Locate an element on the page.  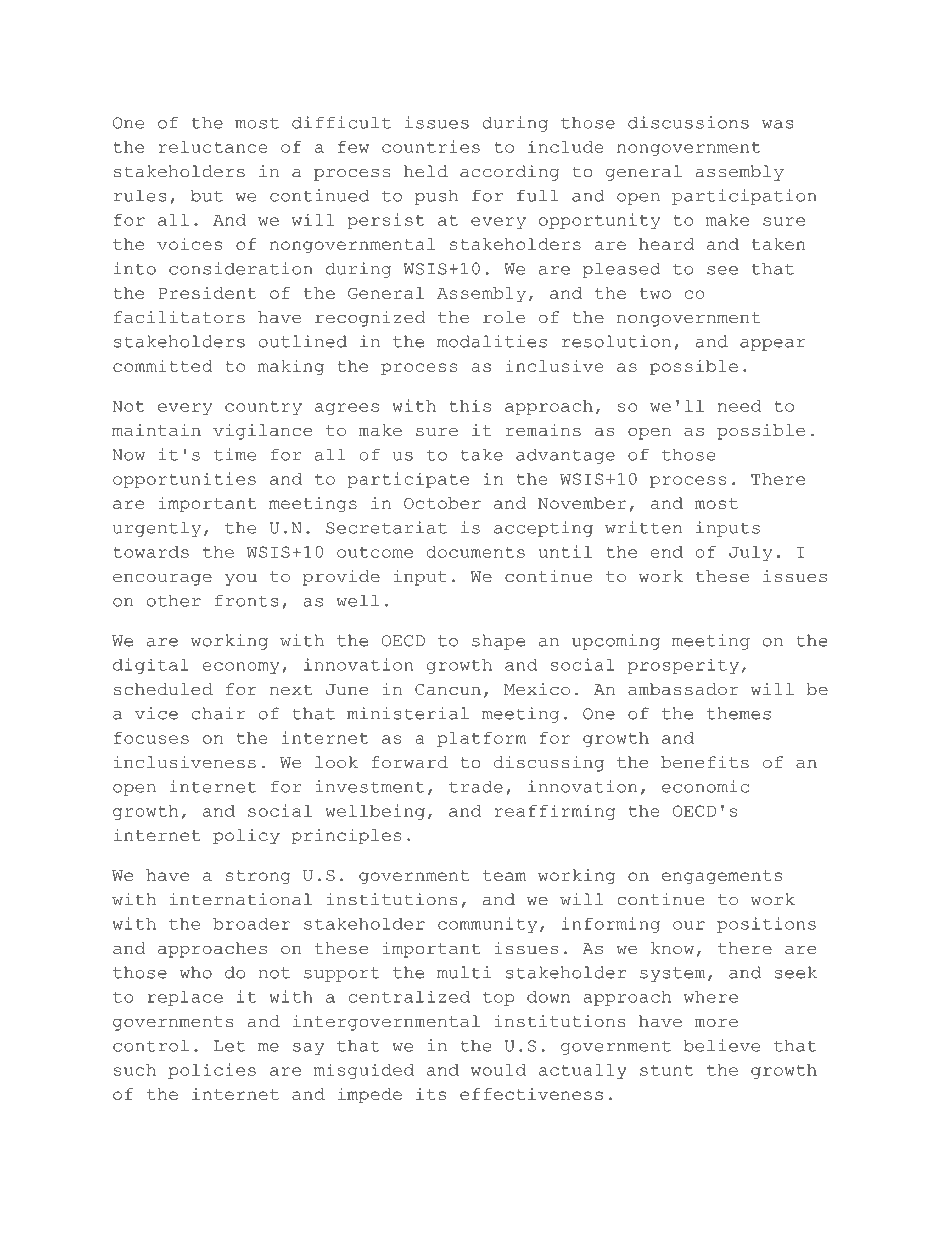
benefits is located at coordinates (705, 762).
